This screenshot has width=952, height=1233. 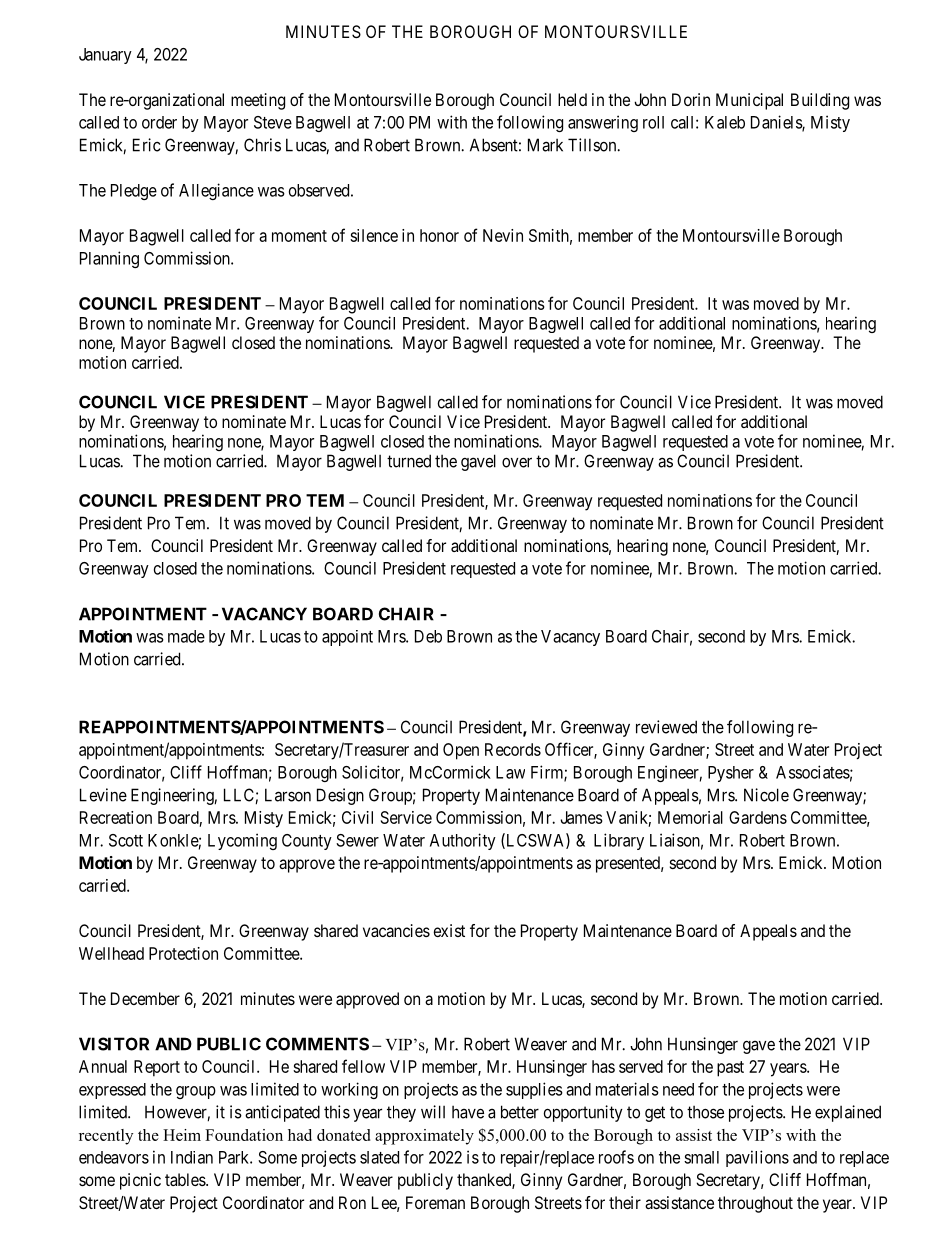 I want to click on tables, so click(x=186, y=1179).
